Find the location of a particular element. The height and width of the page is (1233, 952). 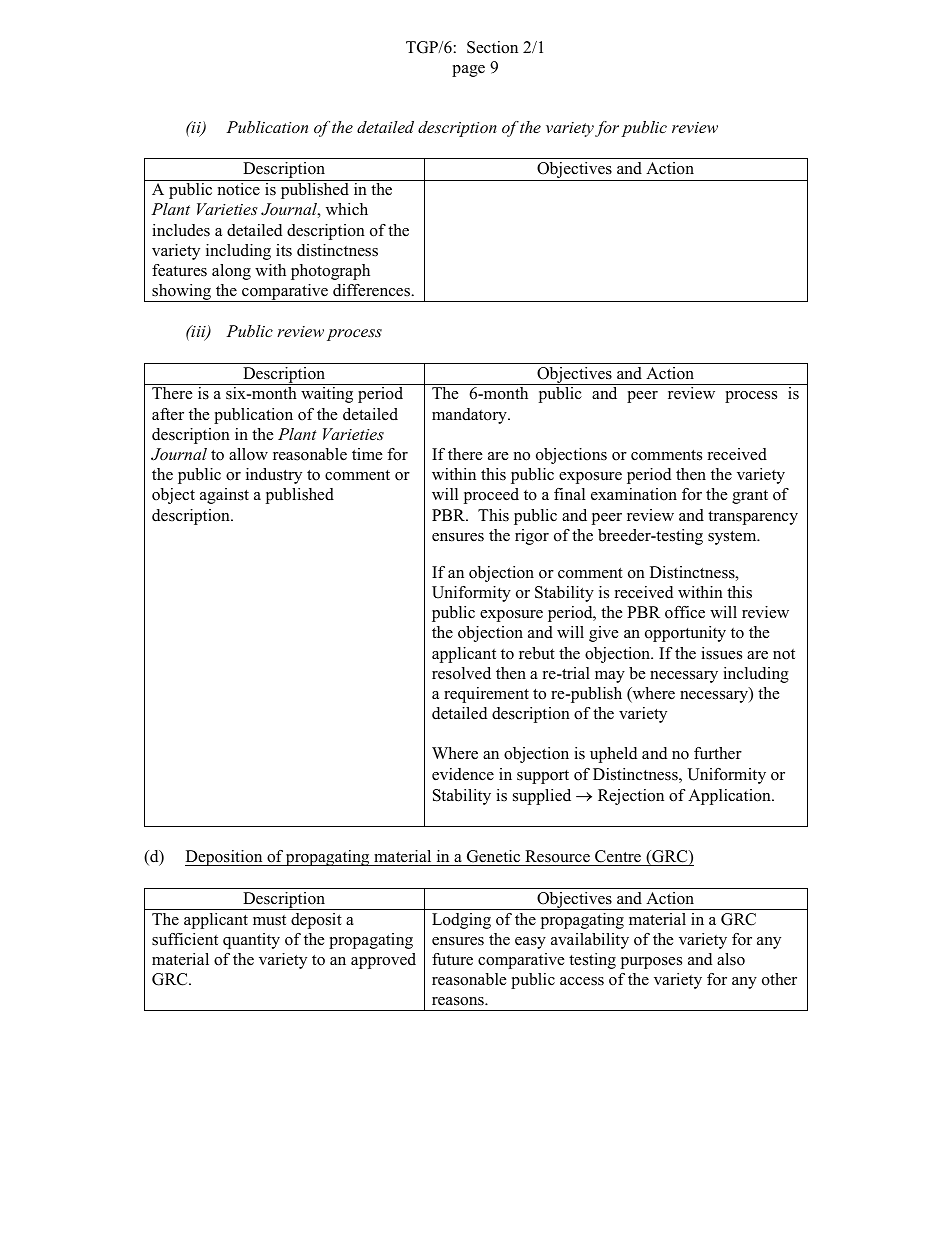

evidence is located at coordinates (463, 774).
